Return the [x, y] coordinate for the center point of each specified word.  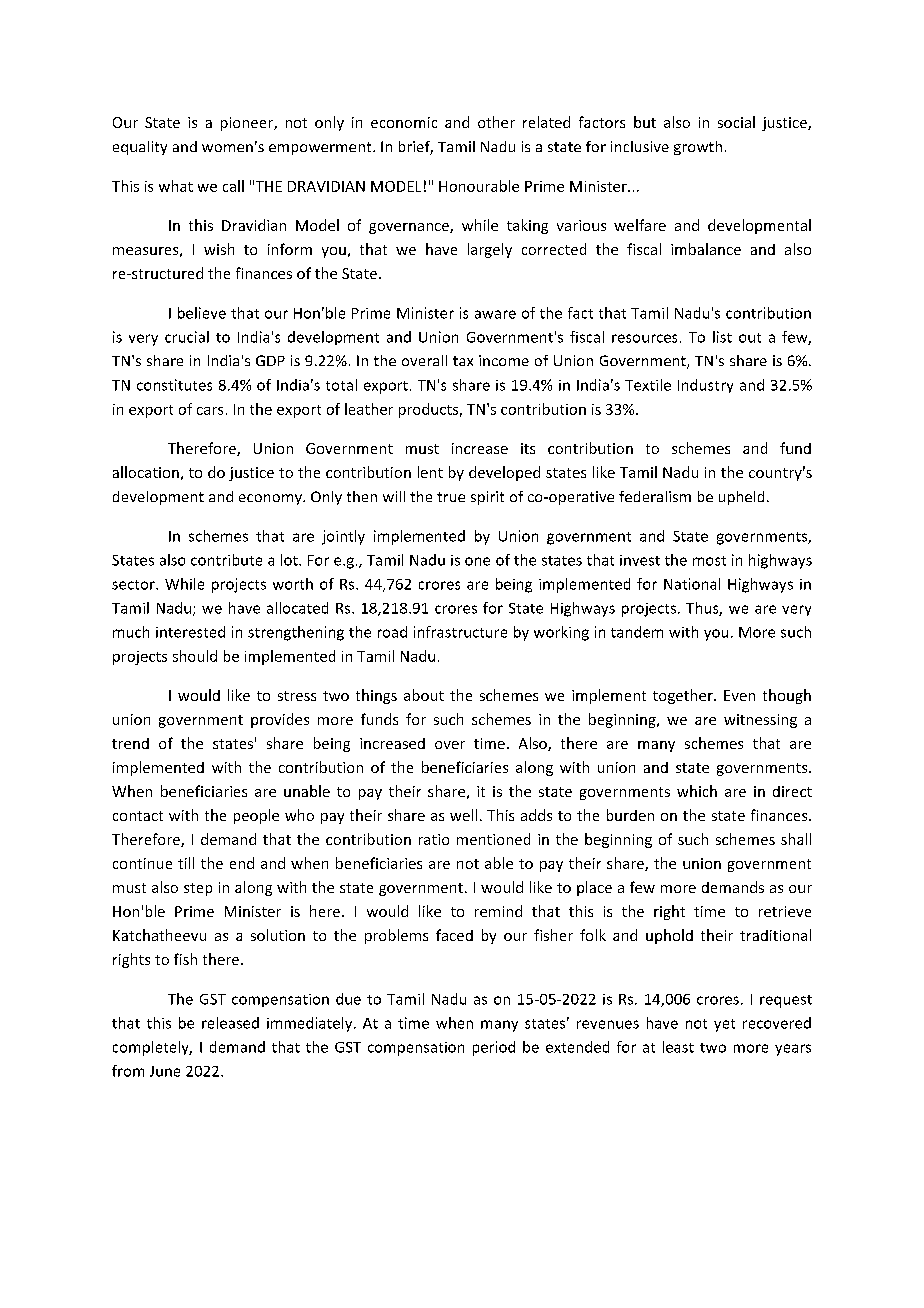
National [692, 584]
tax [463, 361]
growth [698, 148]
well [463, 815]
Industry [705, 386]
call [233, 186]
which [697, 791]
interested [190, 632]
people [256, 816]
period [494, 1048]
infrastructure [460, 632]
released [230, 1023]
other [496, 122]
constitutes [174, 385]
